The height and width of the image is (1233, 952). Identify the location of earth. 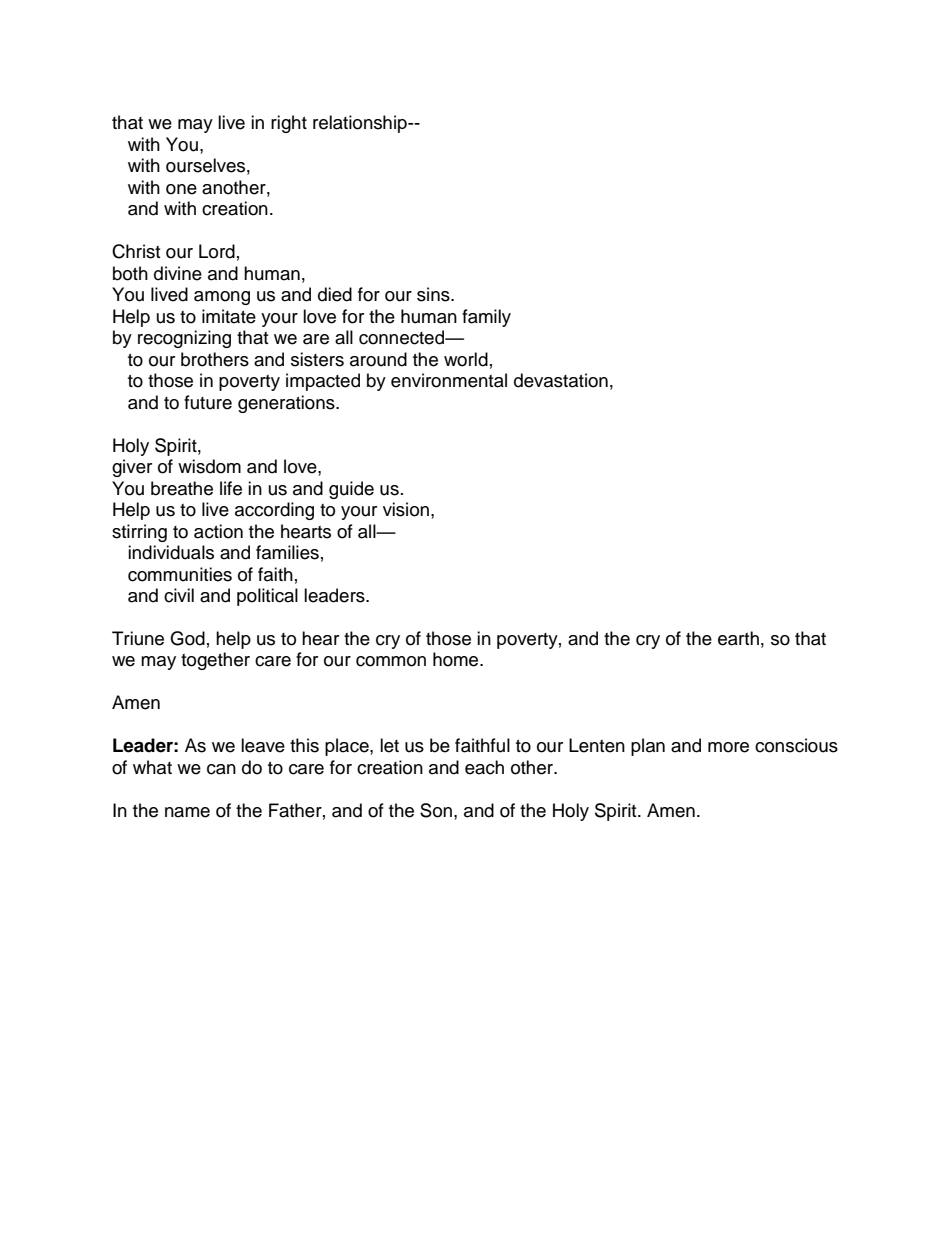
(738, 638).
